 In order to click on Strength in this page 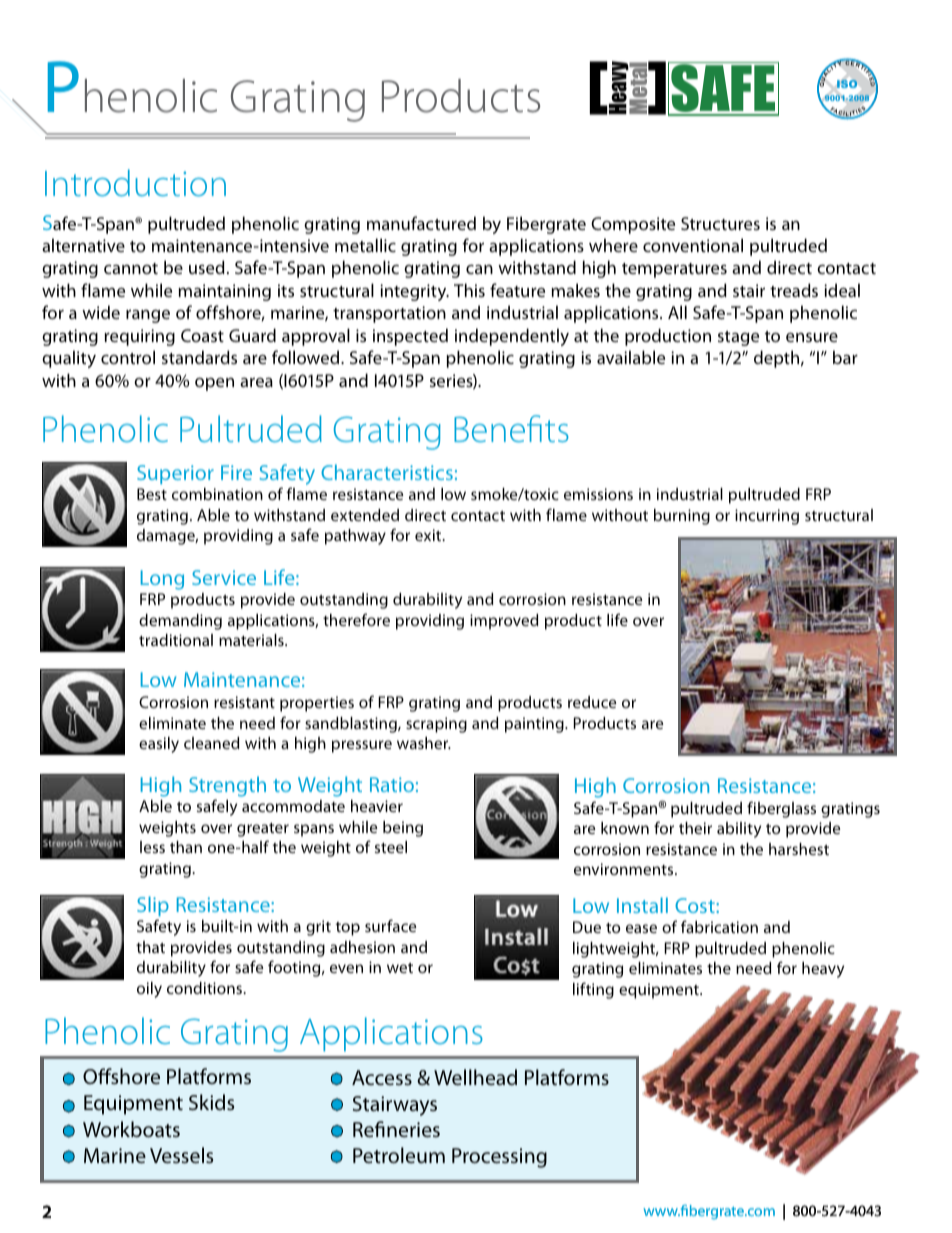, I will do `click(227, 786)`.
